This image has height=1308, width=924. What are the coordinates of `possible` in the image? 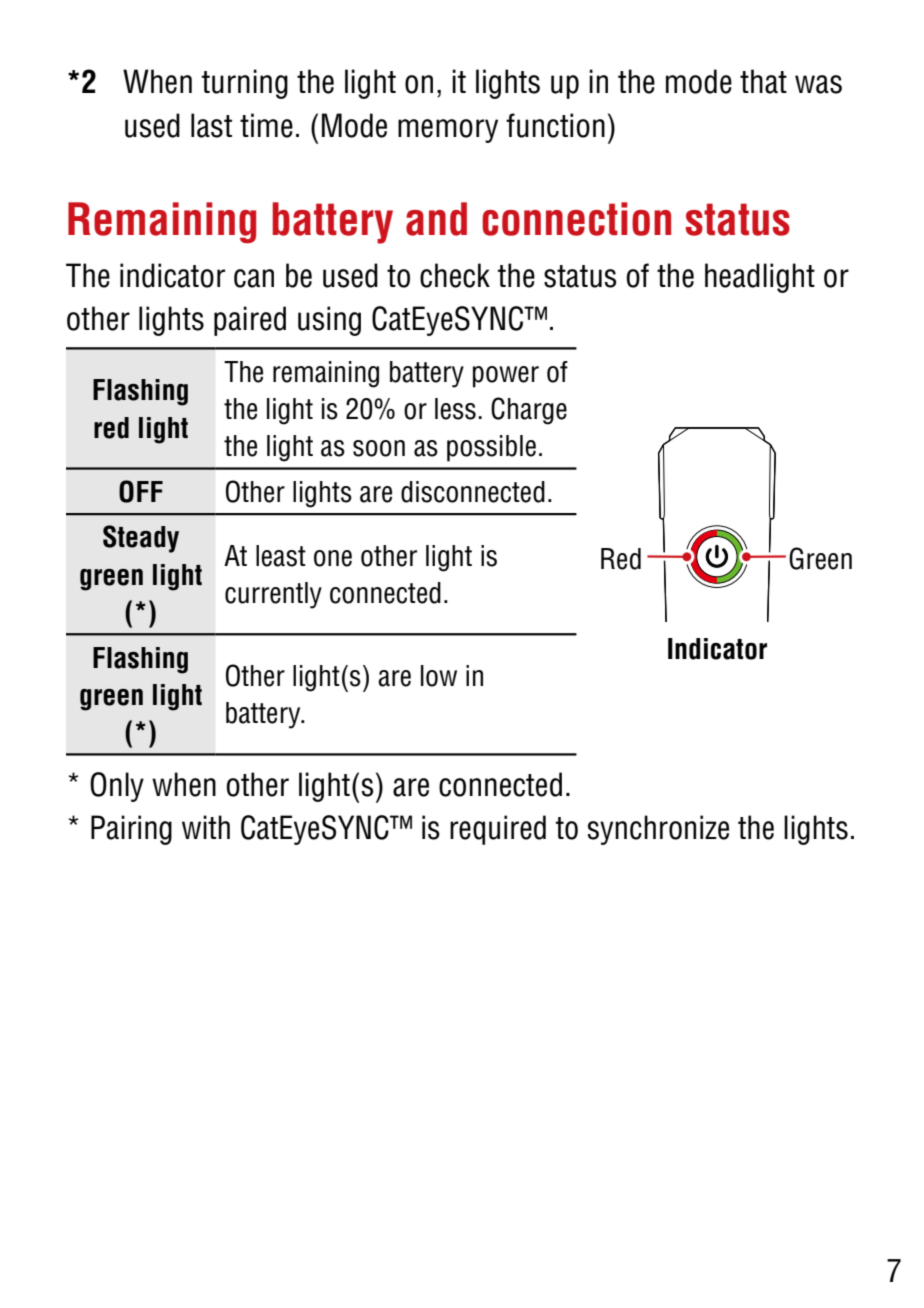 It's located at (491, 448).
